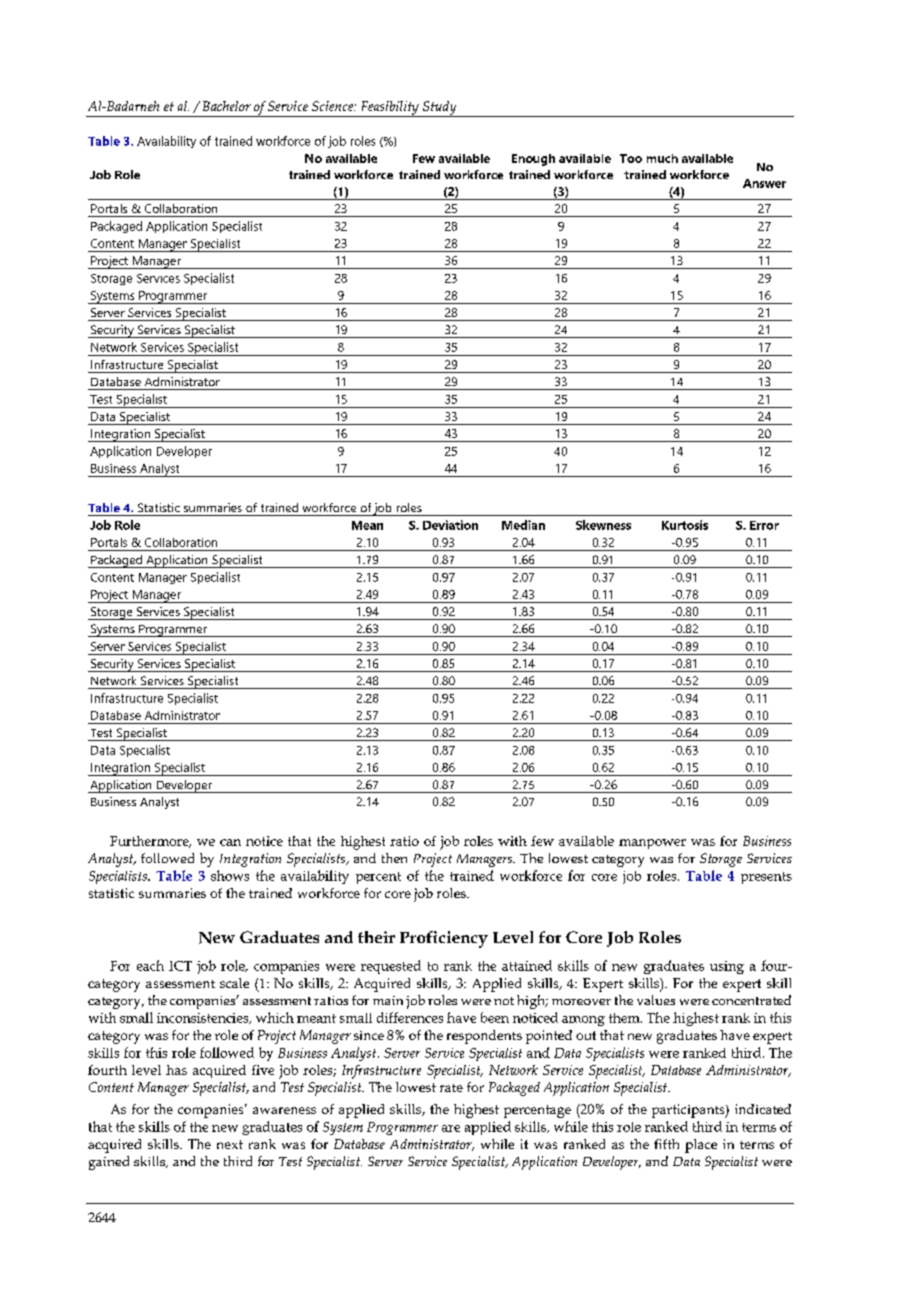 This image has height=1308, width=924. What do you see at coordinates (230, 1144) in the image?
I see `next` at bounding box center [230, 1144].
